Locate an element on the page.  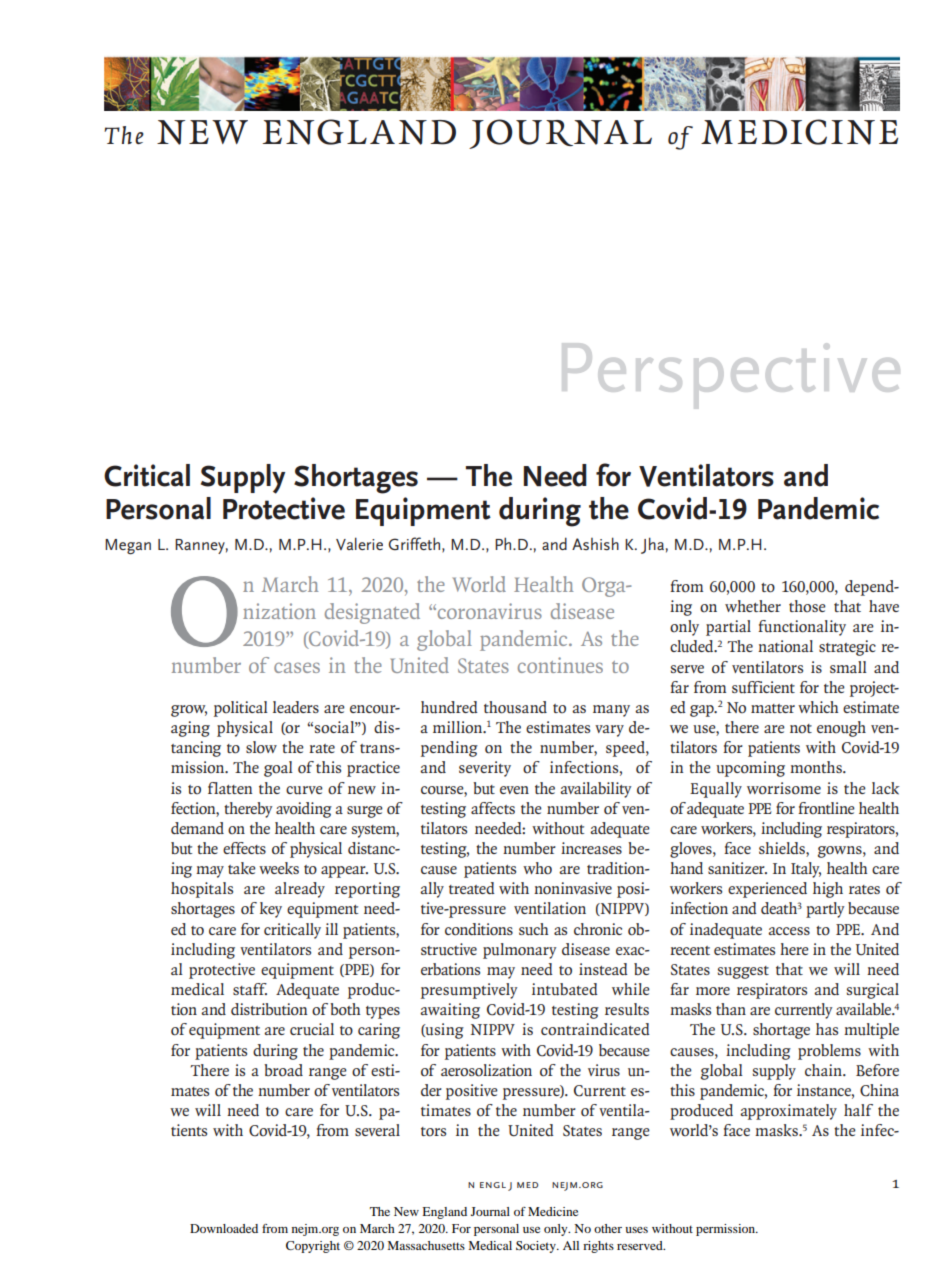
Megan is located at coordinates (128, 547).
